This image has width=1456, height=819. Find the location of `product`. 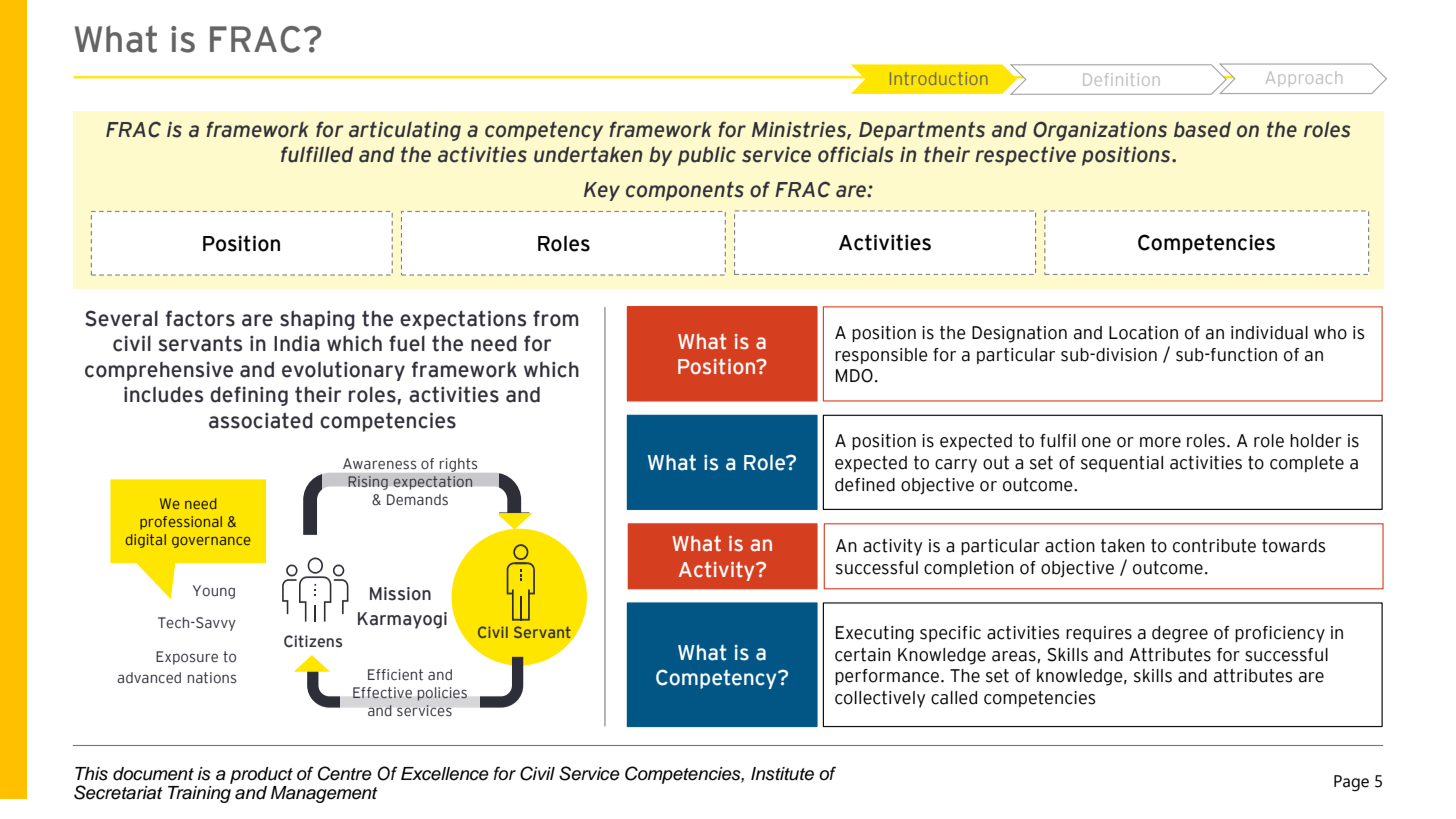

product is located at coordinates (261, 775).
